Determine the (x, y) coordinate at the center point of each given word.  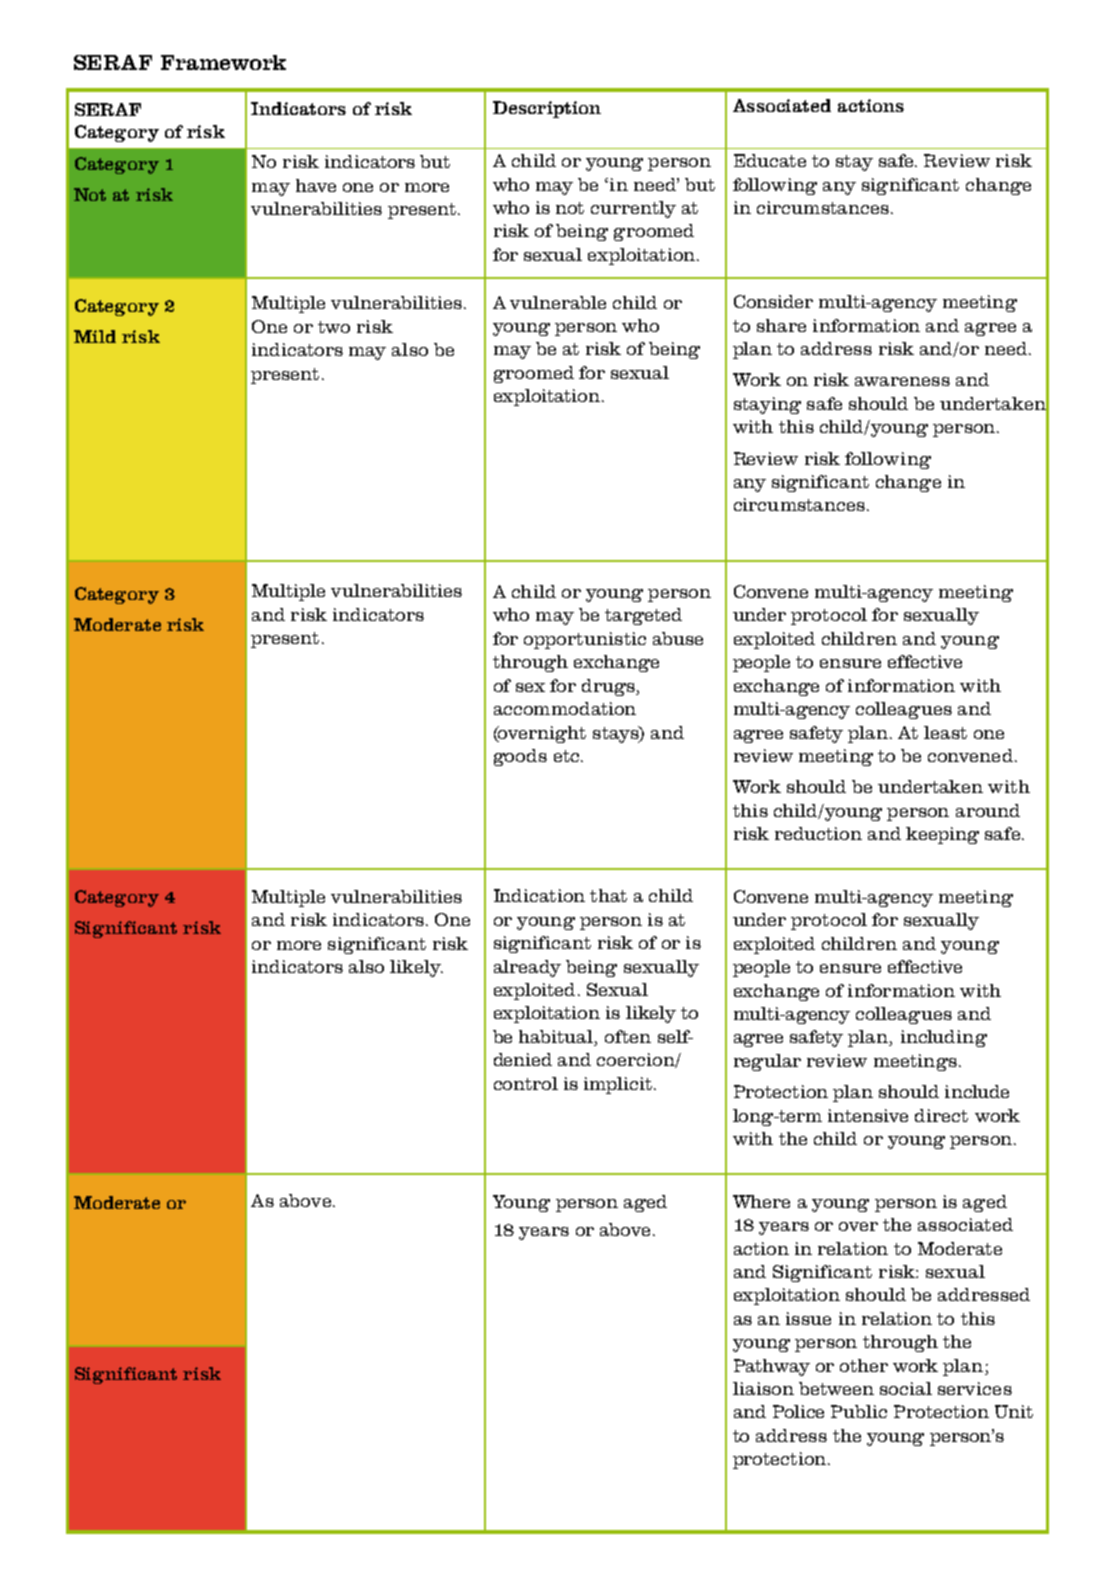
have (316, 185)
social (906, 1388)
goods (520, 757)
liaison (763, 1388)
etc (568, 756)
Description (547, 109)
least (945, 732)
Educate (770, 160)
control (526, 1083)
